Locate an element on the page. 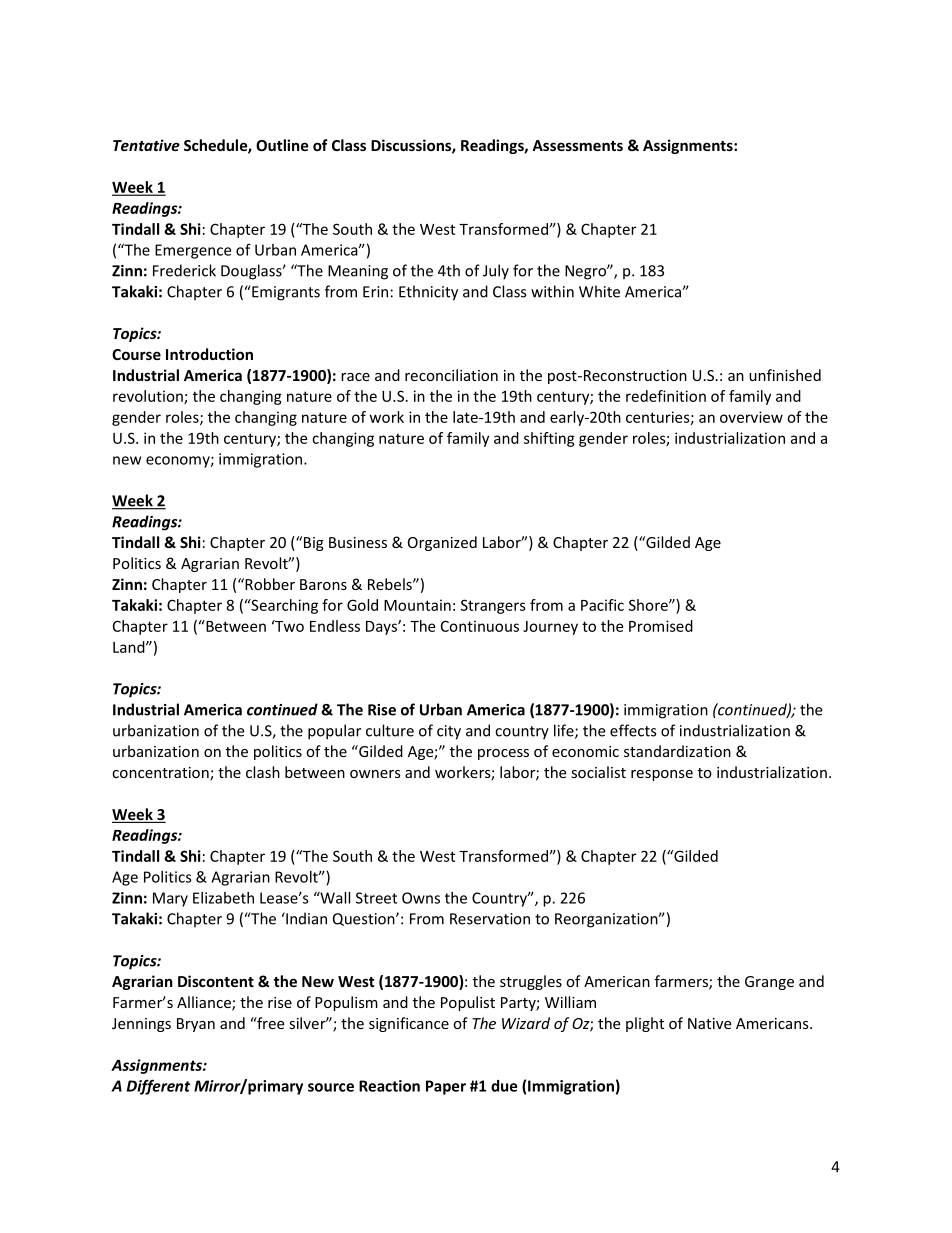  Negro is located at coordinates (586, 272).
